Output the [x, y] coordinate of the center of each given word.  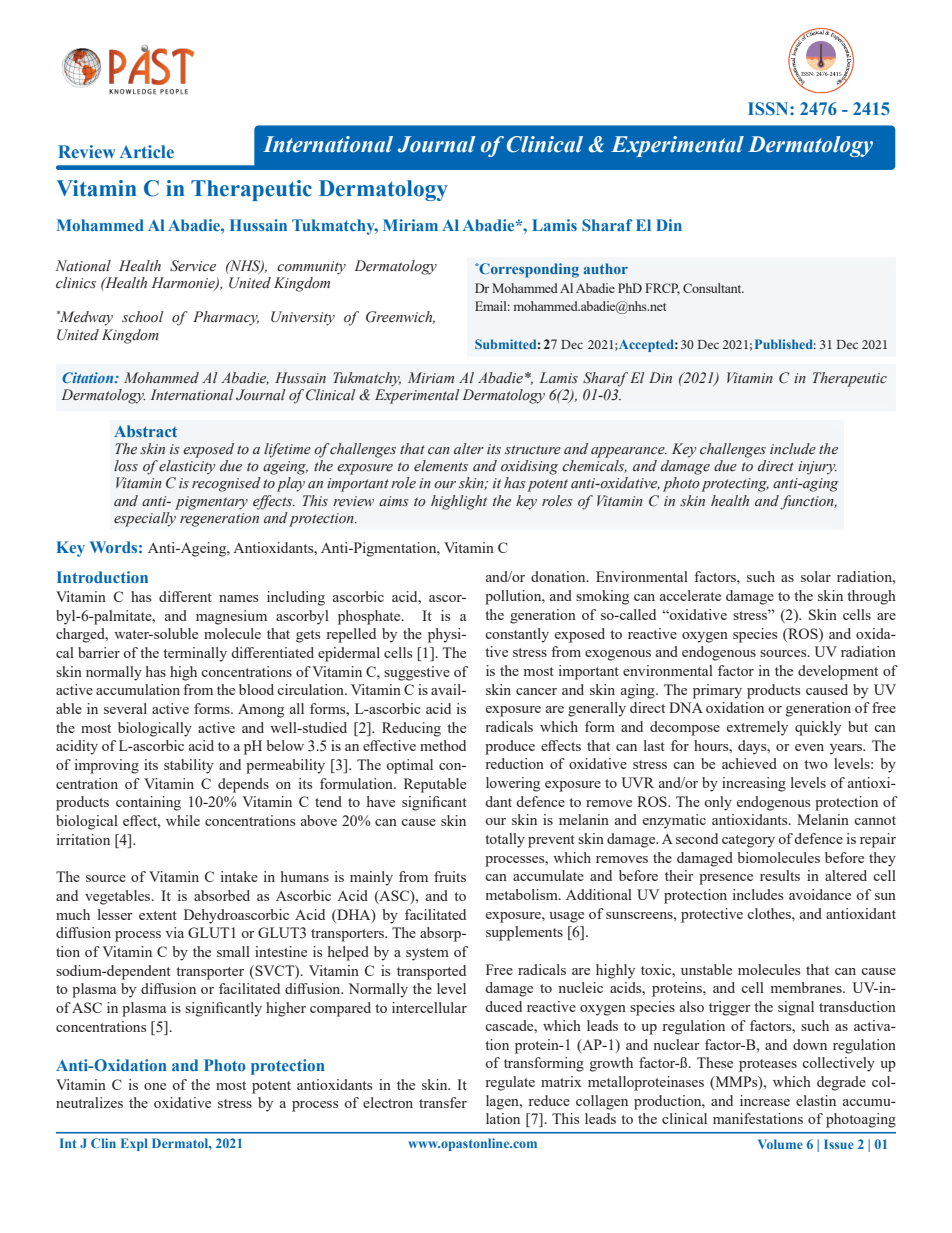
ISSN [769, 108]
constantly [517, 635]
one [155, 1086]
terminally [195, 654]
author [605, 268]
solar [816, 576]
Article [147, 151]
